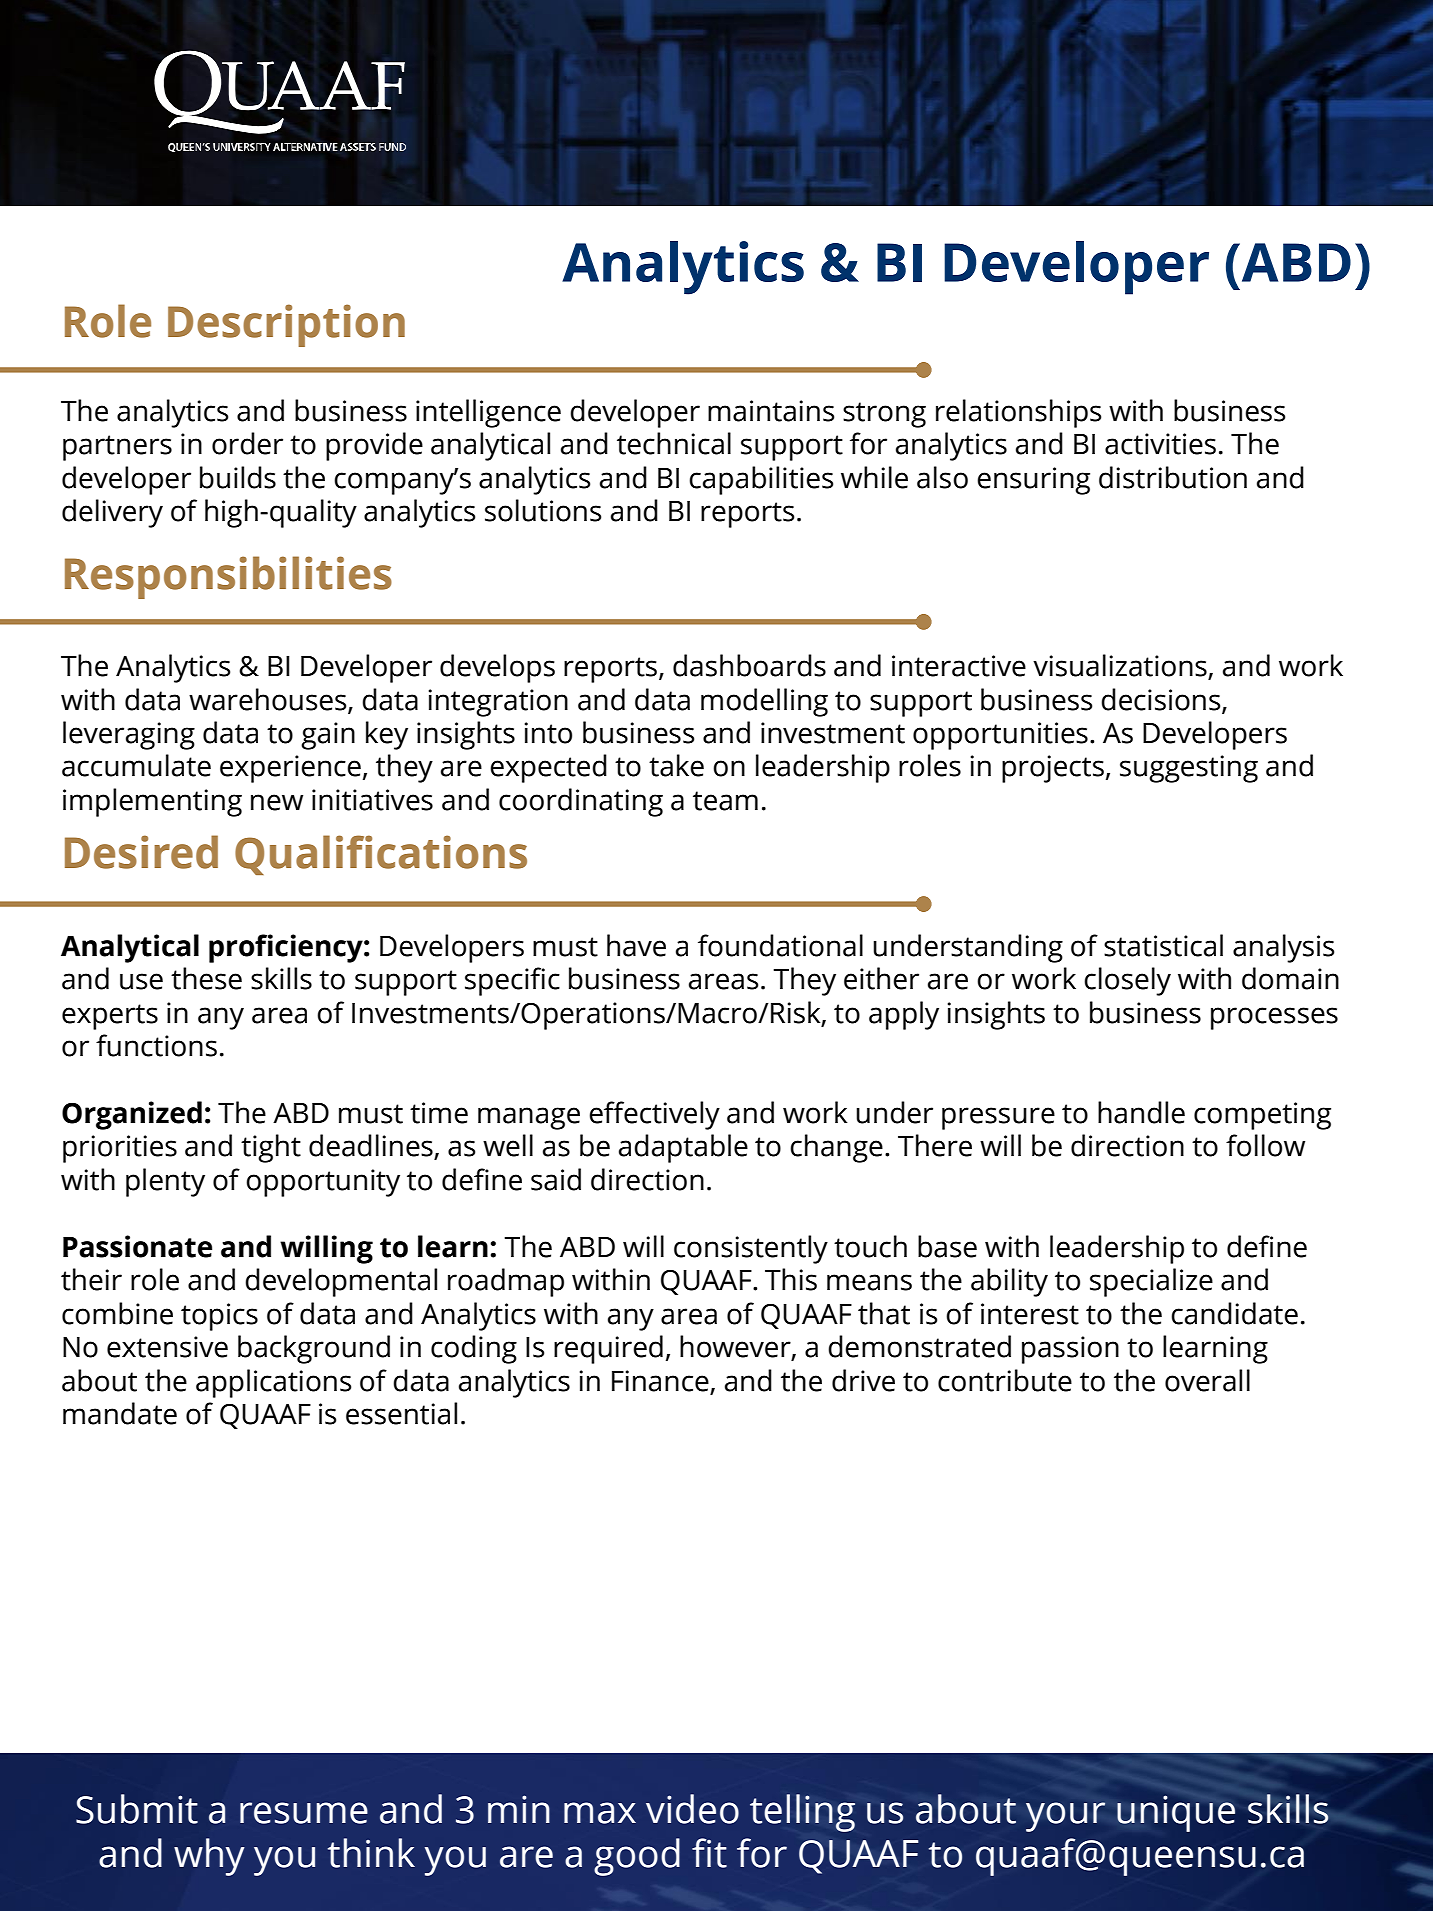 This screenshot has width=1433, height=1911. What do you see at coordinates (1151, 1282) in the screenshot?
I see `specialize` at bounding box center [1151, 1282].
